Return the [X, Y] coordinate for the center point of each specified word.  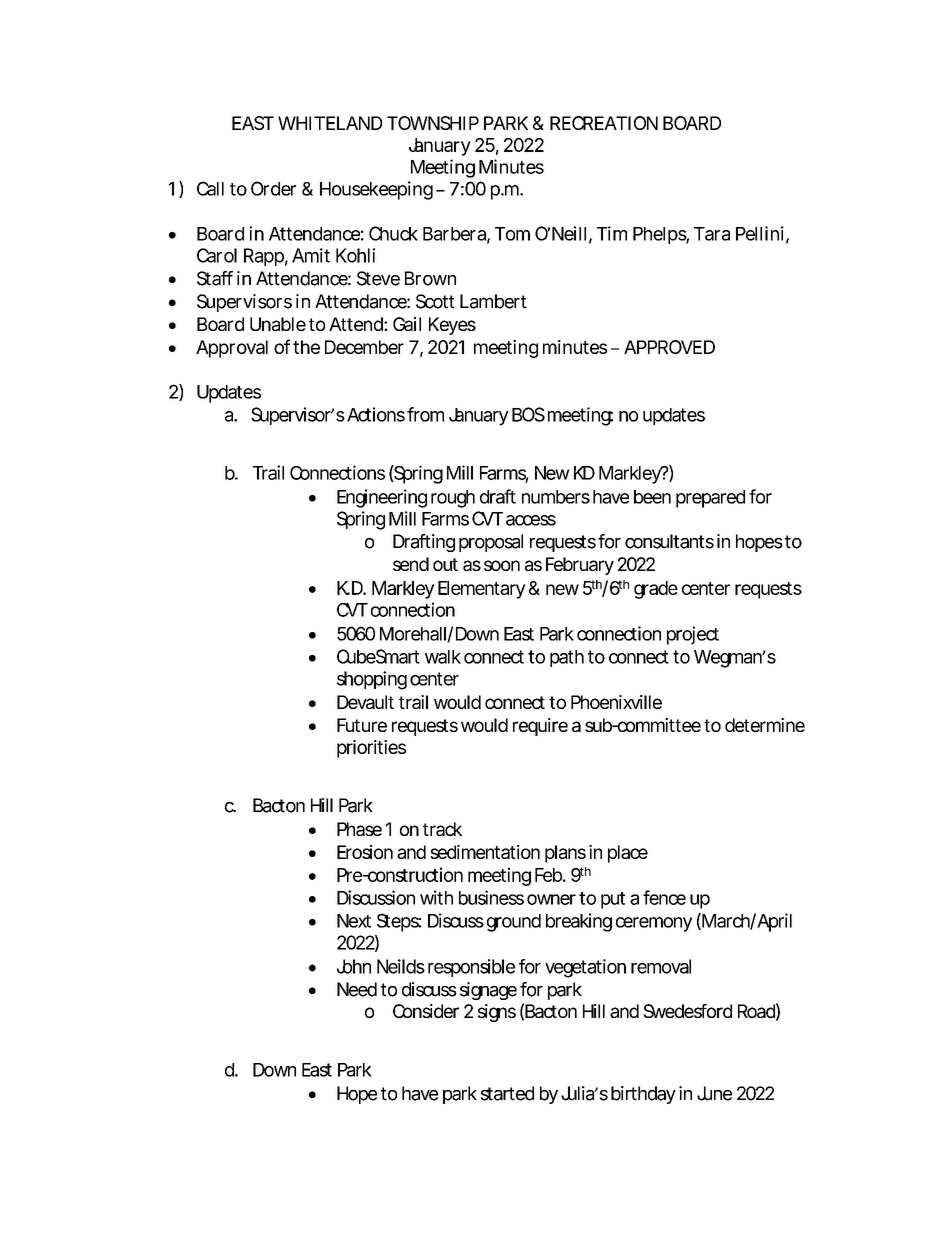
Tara [712, 234]
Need [357, 989]
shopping [372, 680]
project [693, 635]
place [628, 854]
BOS [528, 414]
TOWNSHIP [433, 123]
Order [273, 188]
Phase [359, 829]
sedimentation [485, 852]
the [306, 347]
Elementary [482, 590]
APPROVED [669, 347]
